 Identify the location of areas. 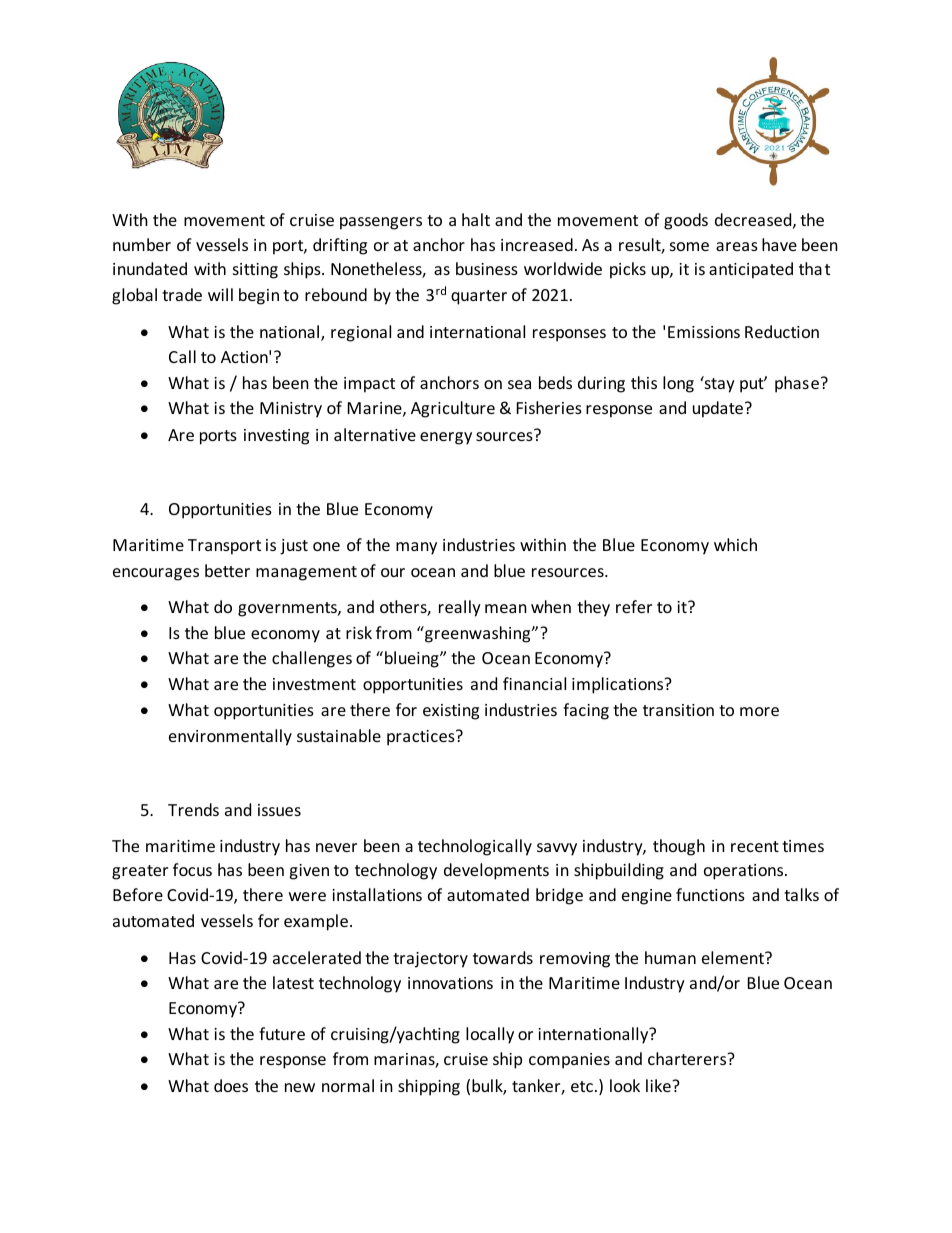
(737, 246).
